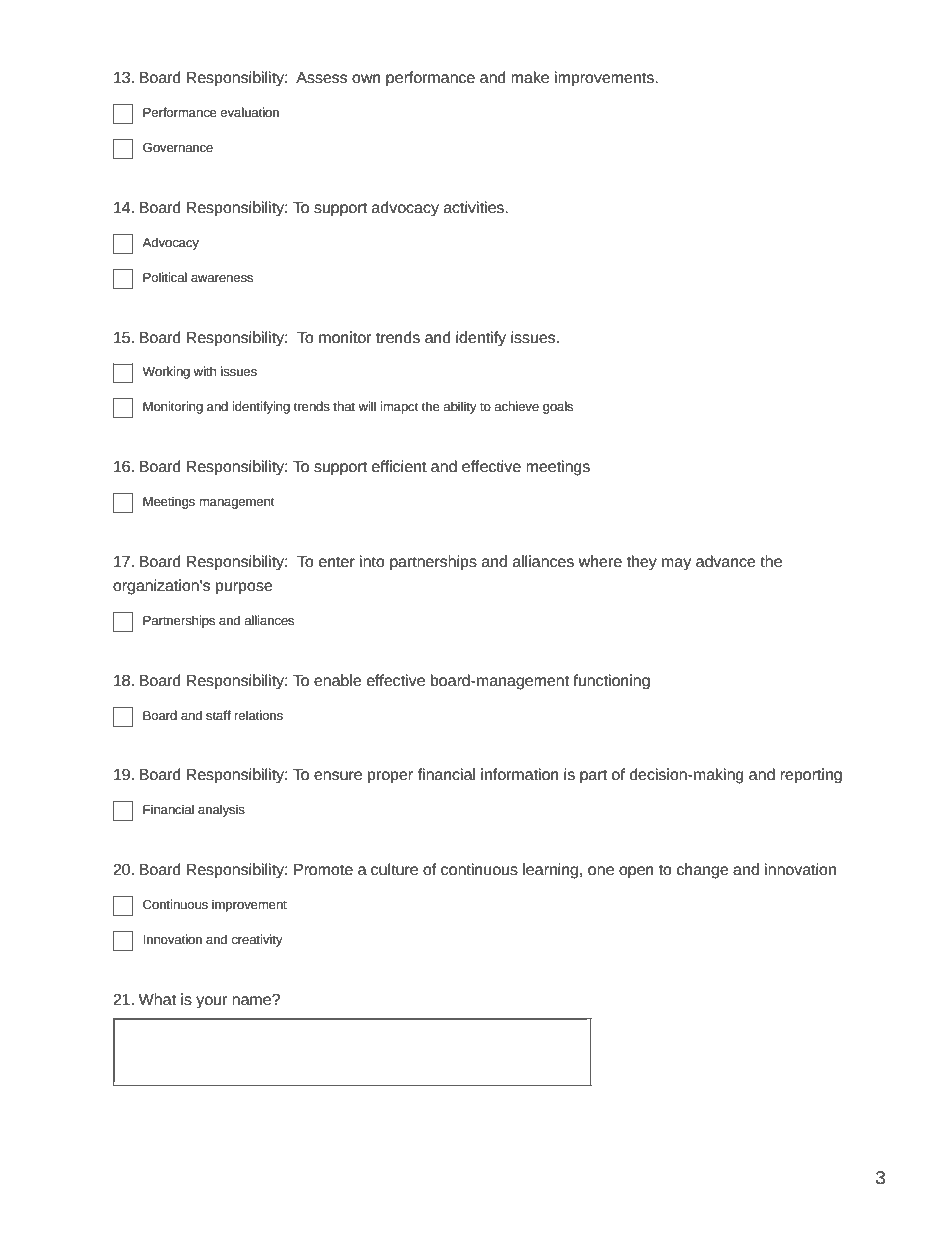  I want to click on evaluation, so click(249, 112).
